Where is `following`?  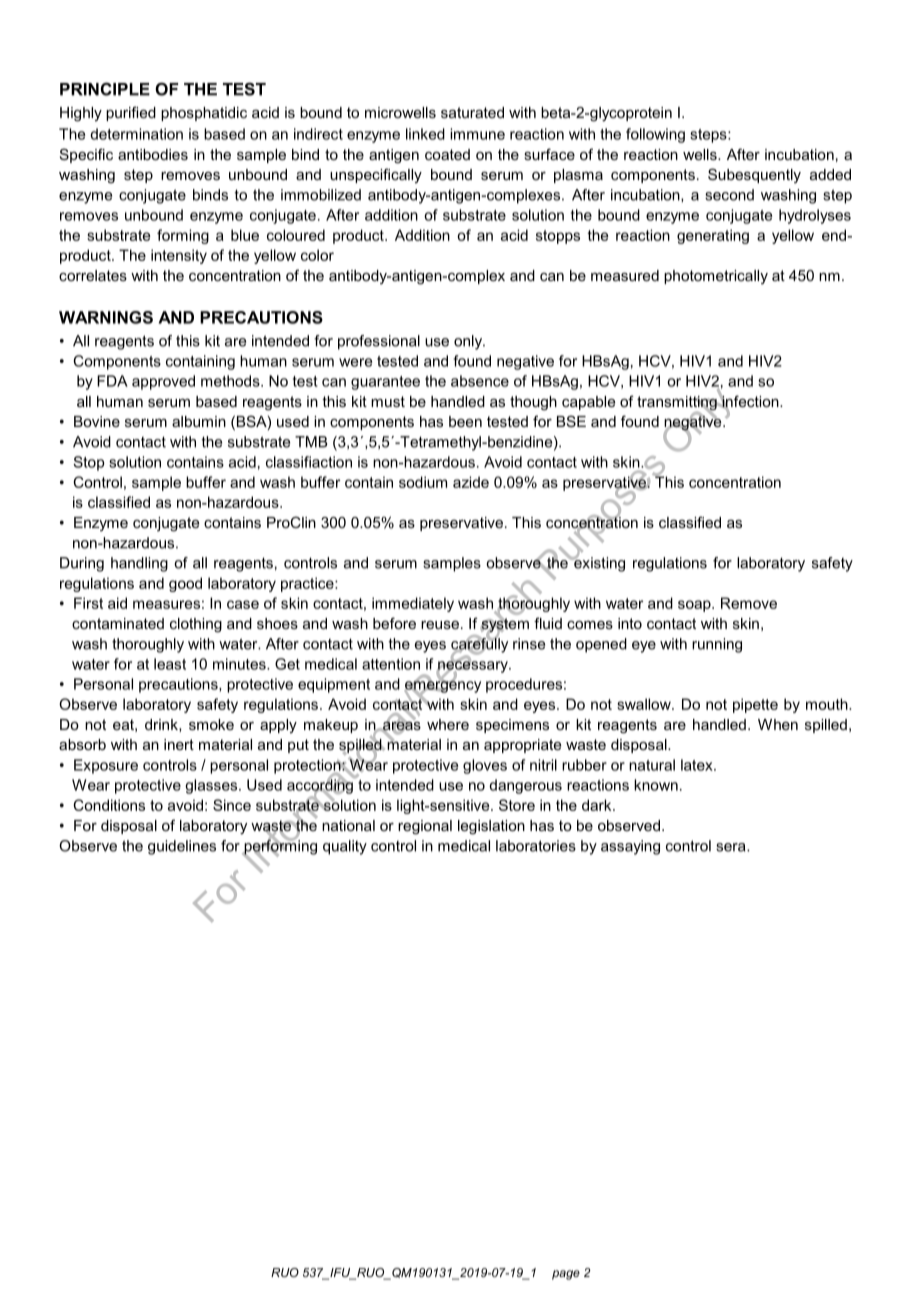 following is located at coordinates (655, 135).
